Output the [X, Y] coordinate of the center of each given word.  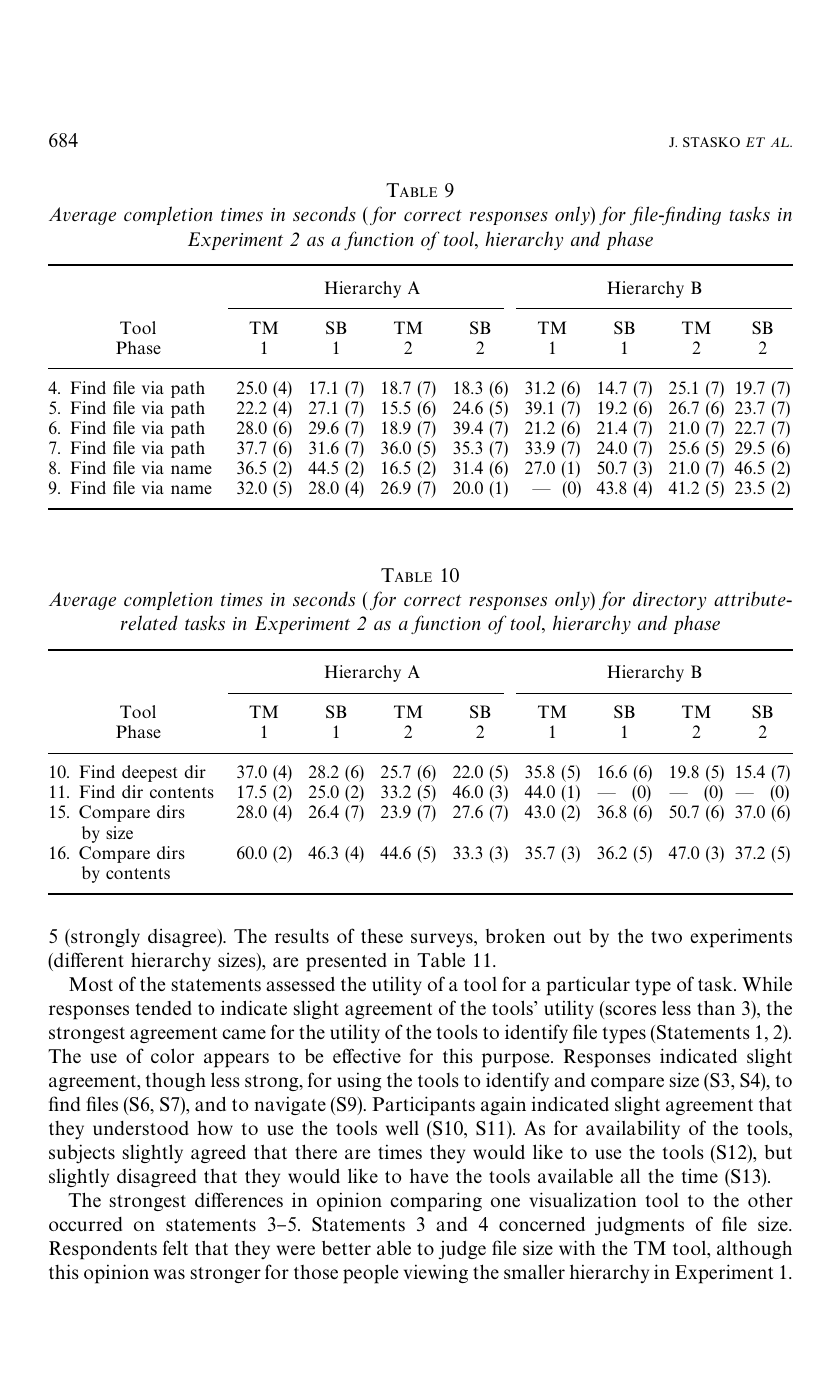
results [302, 936]
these [382, 936]
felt [175, 1247]
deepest [149, 773]
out [567, 937]
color [172, 1055]
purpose [517, 1060]
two [666, 937]
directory [669, 600]
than [716, 1007]
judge [462, 1250]
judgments [639, 1226]
